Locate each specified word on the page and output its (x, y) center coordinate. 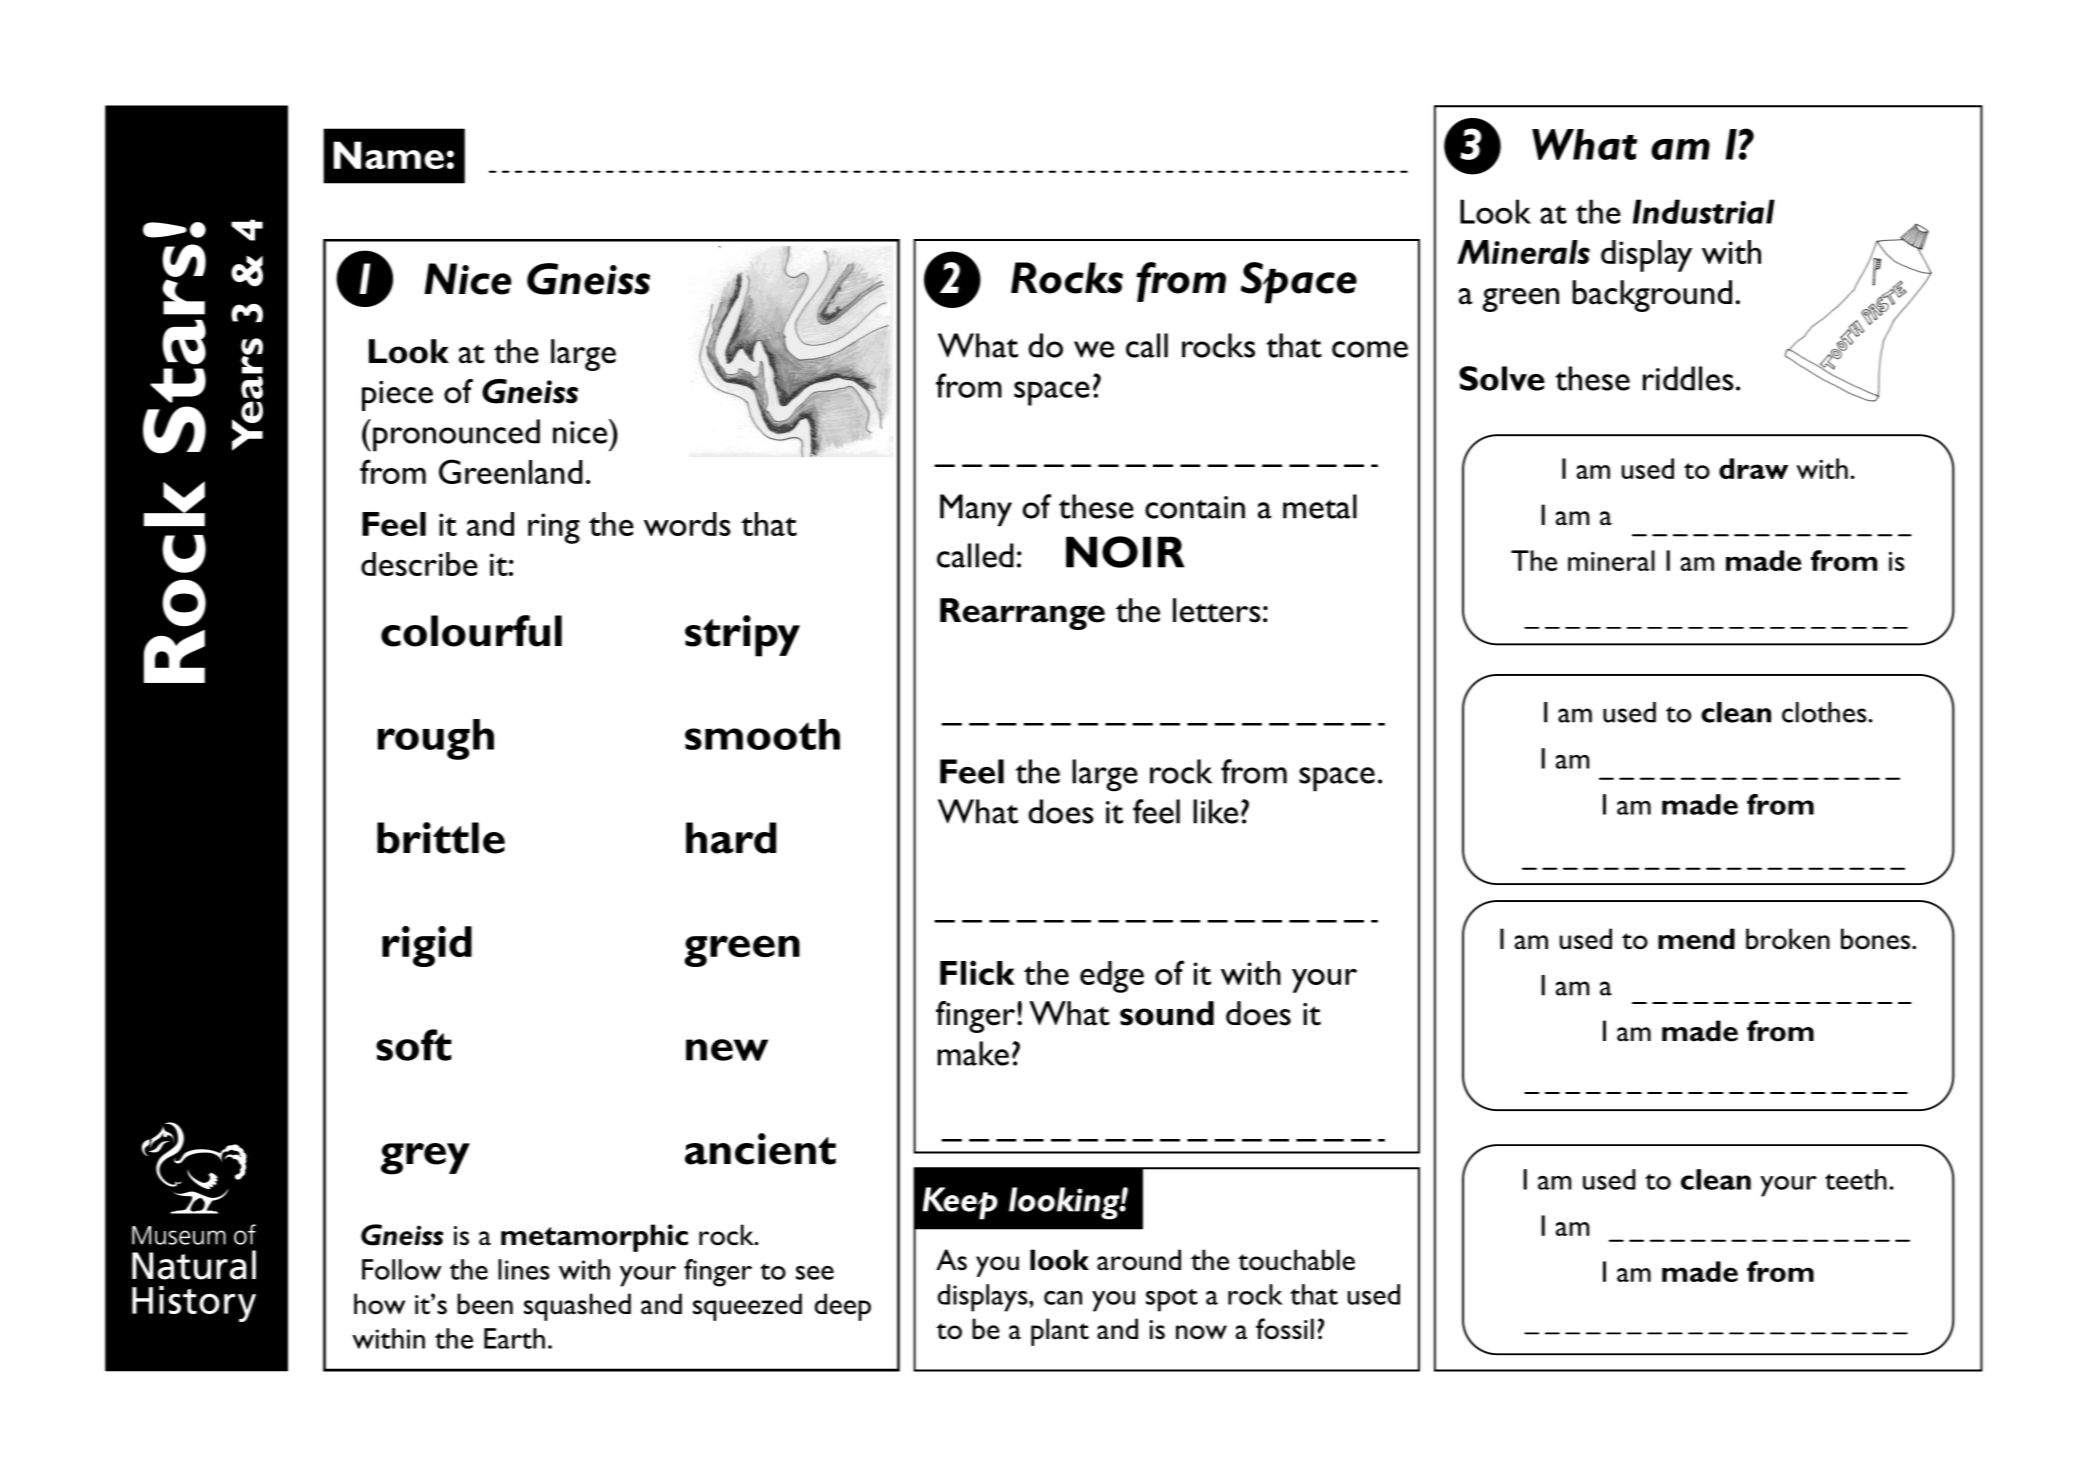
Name (388, 155)
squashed (577, 1307)
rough (436, 739)
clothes (1825, 712)
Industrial (1704, 211)
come (1370, 349)
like (1215, 811)
